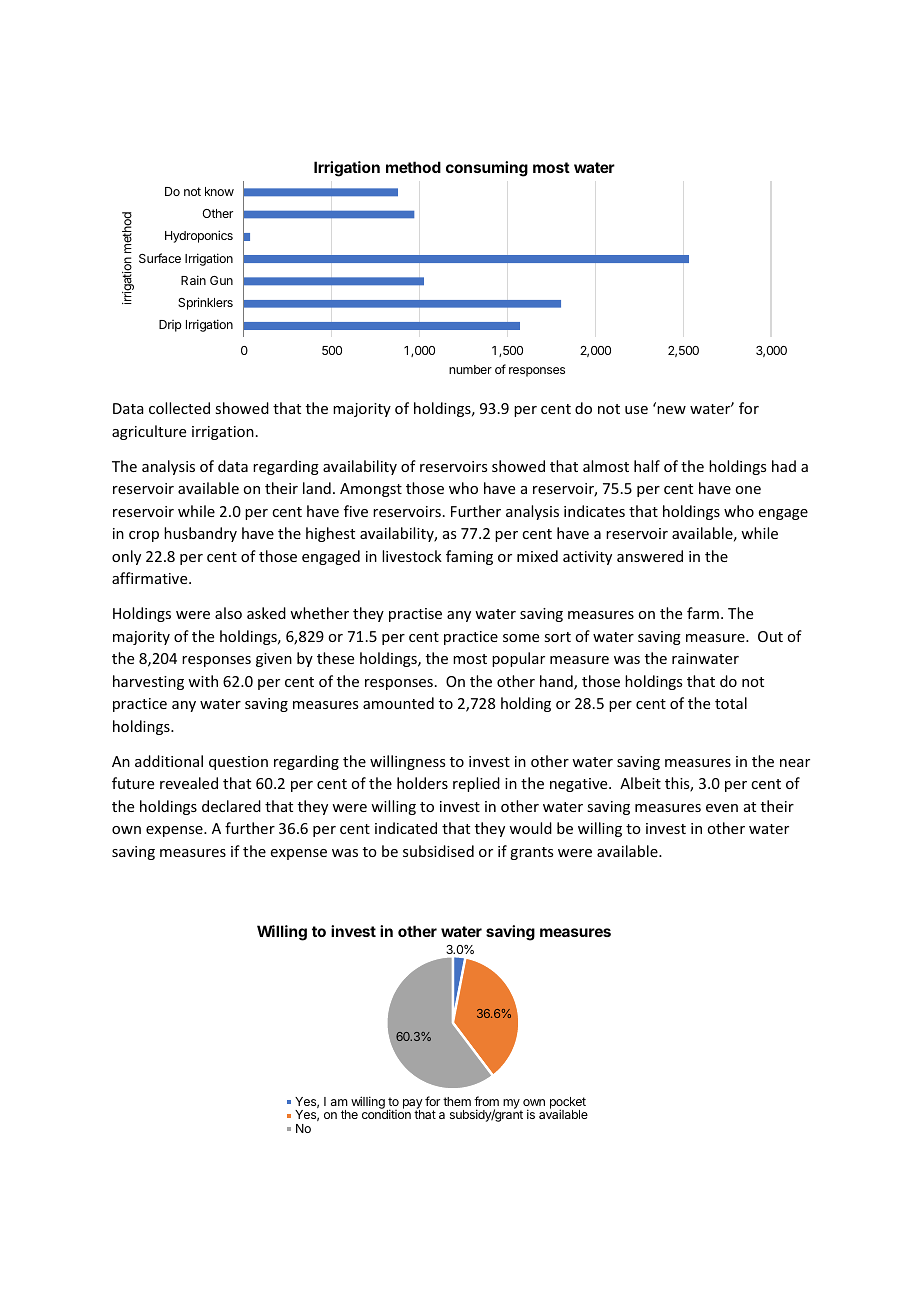 This screenshot has height=1308, width=924. Describe the element at coordinates (486, 1101) in the screenshot. I see `from` at that location.
